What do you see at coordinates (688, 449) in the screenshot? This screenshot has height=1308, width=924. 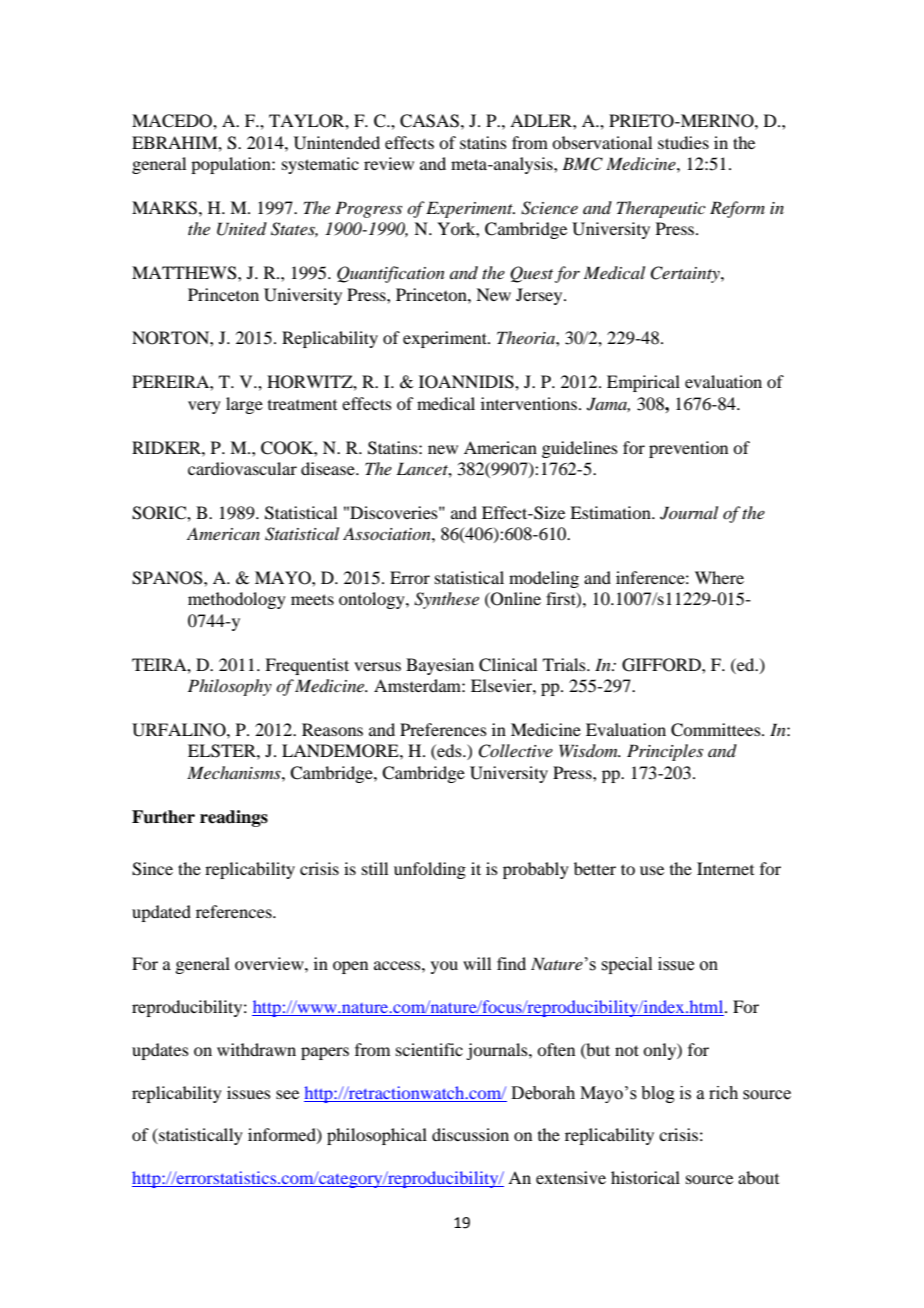 I see `prevention` at bounding box center [688, 449].
